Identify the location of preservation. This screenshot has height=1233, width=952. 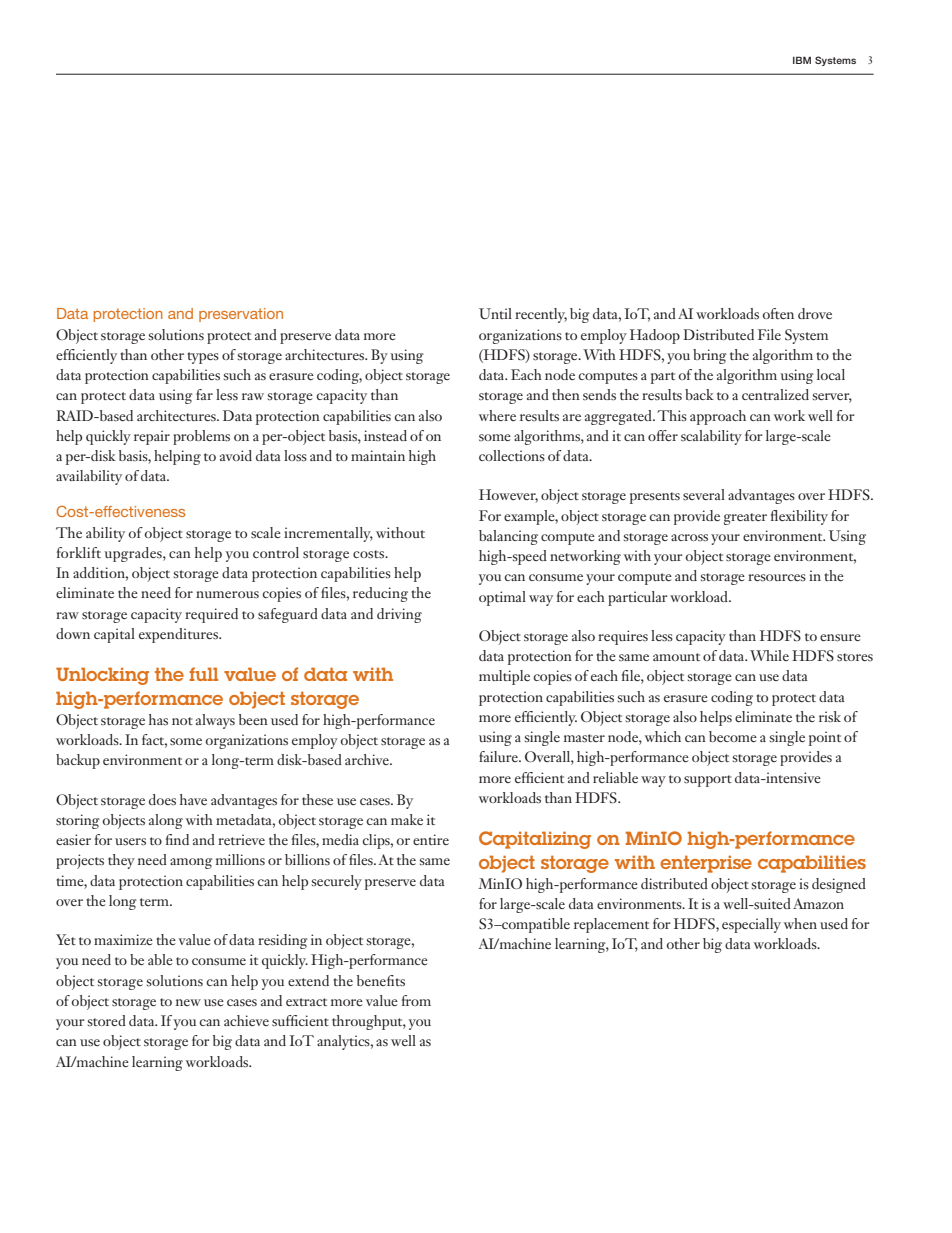
(241, 315).
